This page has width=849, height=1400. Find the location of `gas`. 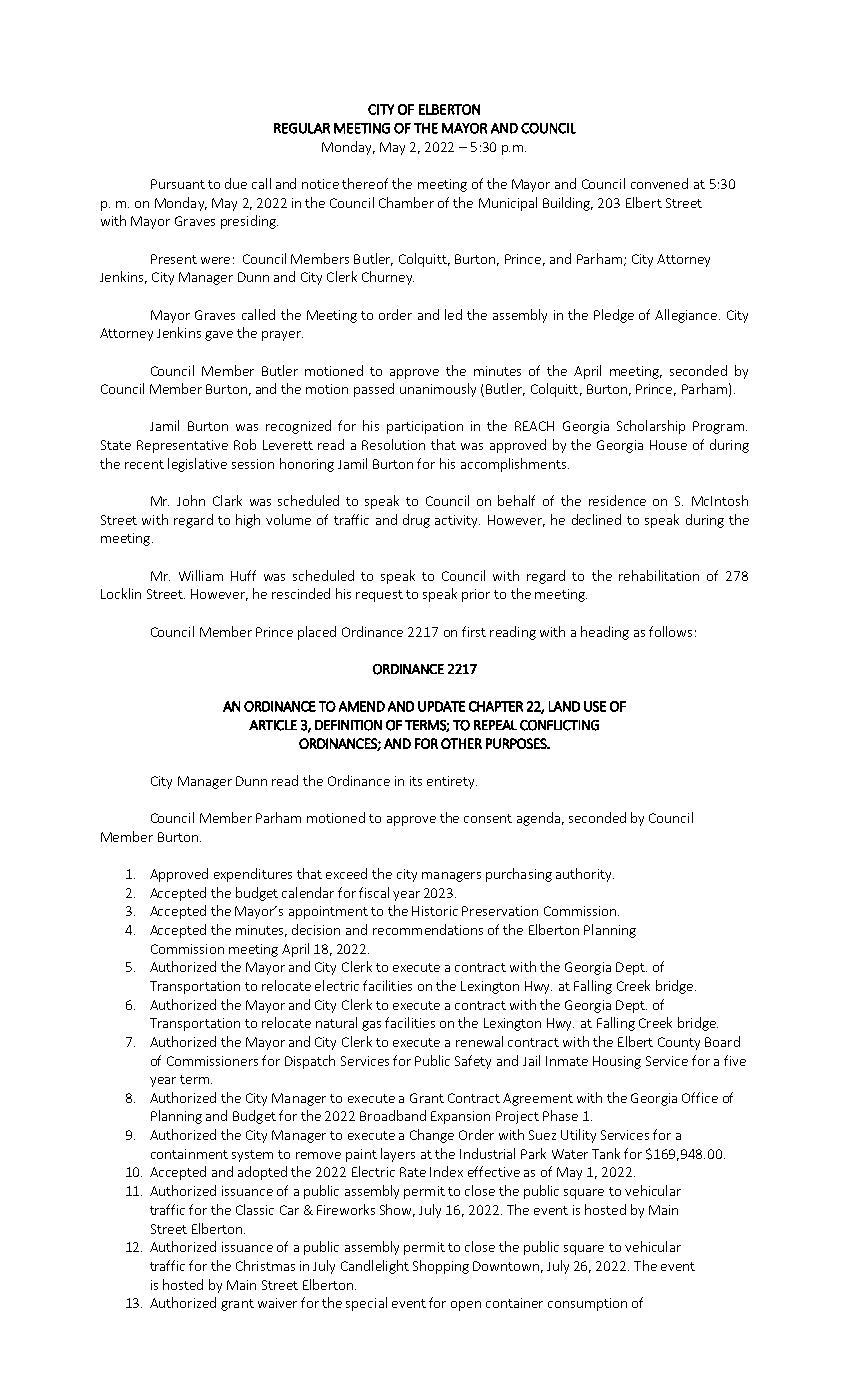

gas is located at coordinates (371, 1026).
